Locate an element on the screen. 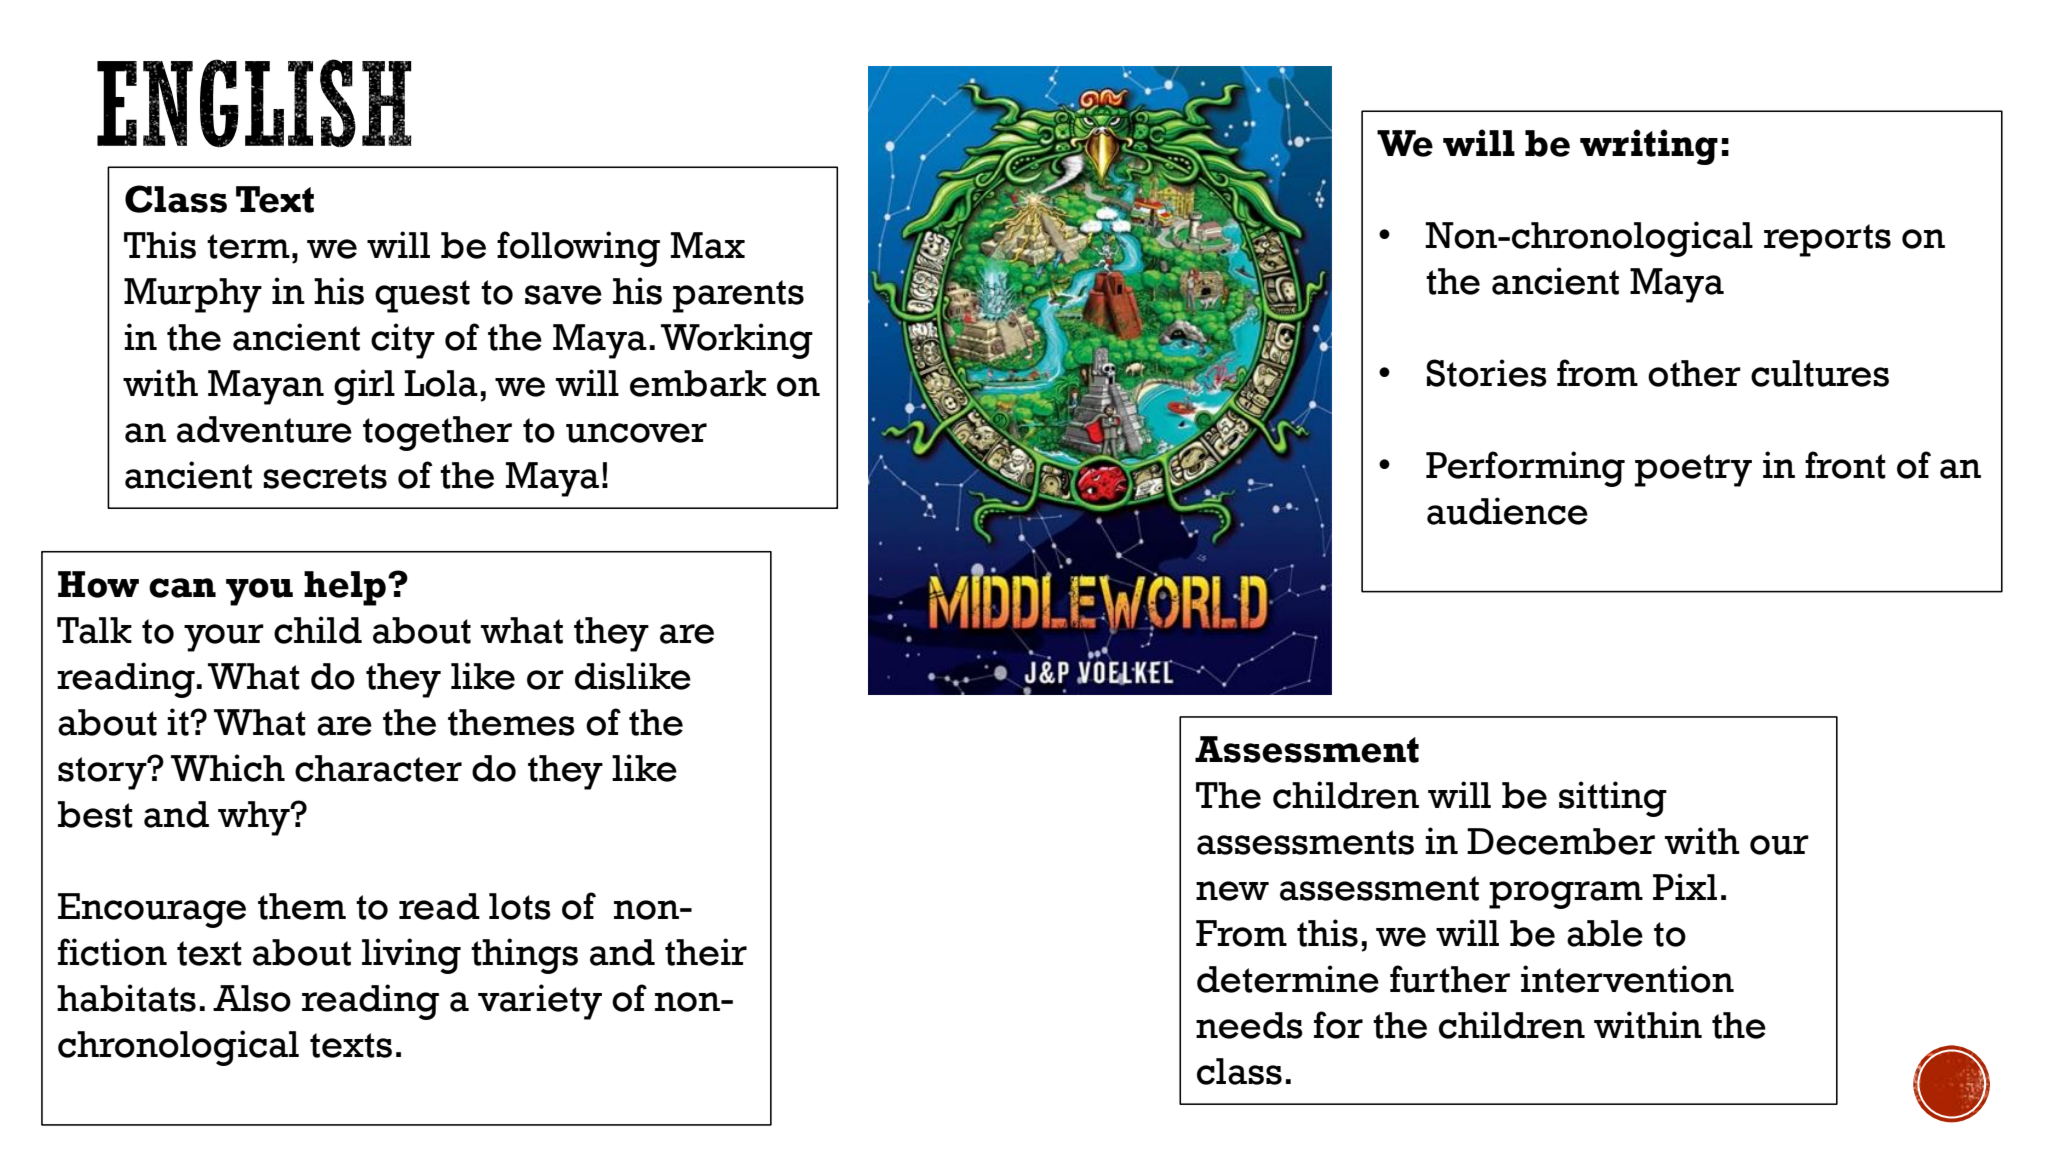 This screenshot has height=1151, width=2046. audience is located at coordinates (1507, 511).
